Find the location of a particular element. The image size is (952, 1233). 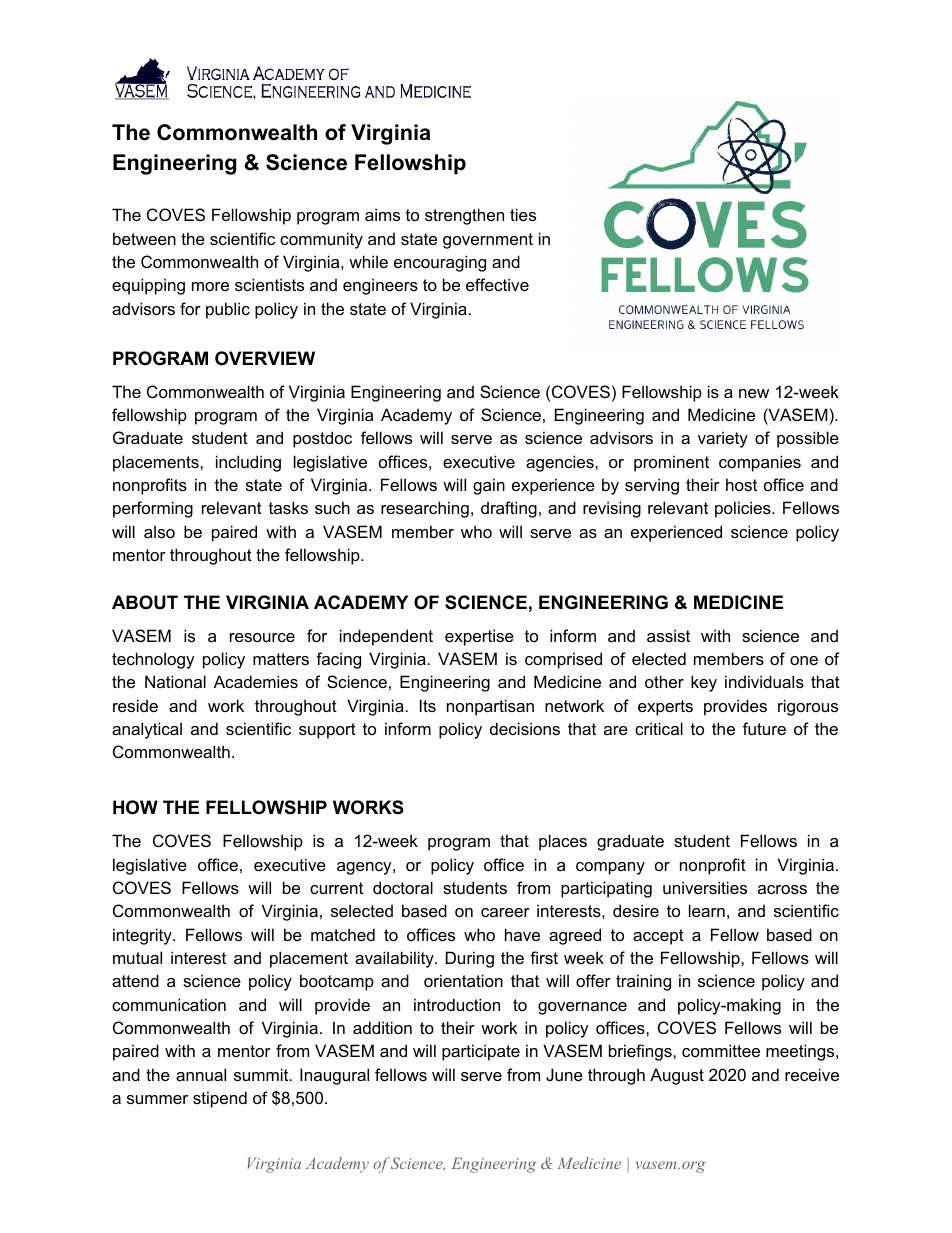

key is located at coordinates (704, 683).
